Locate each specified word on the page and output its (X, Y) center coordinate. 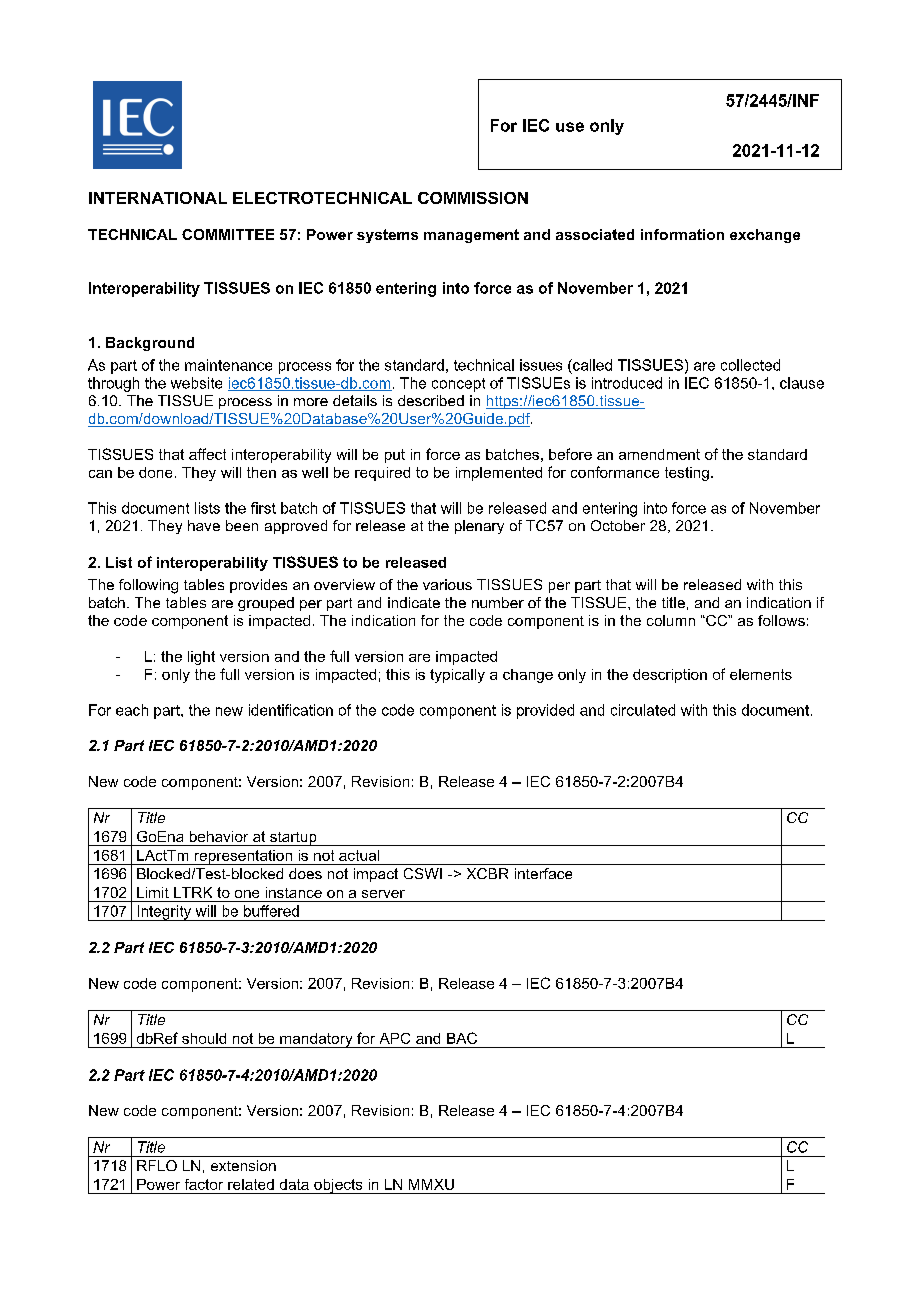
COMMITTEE (228, 234)
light (201, 658)
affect (207, 454)
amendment (659, 454)
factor (204, 1184)
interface (543, 873)
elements (761, 674)
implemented (499, 474)
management (471, 236)
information (682, 234)
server (383, 894)
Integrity (164, 913)
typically (457, 676)
